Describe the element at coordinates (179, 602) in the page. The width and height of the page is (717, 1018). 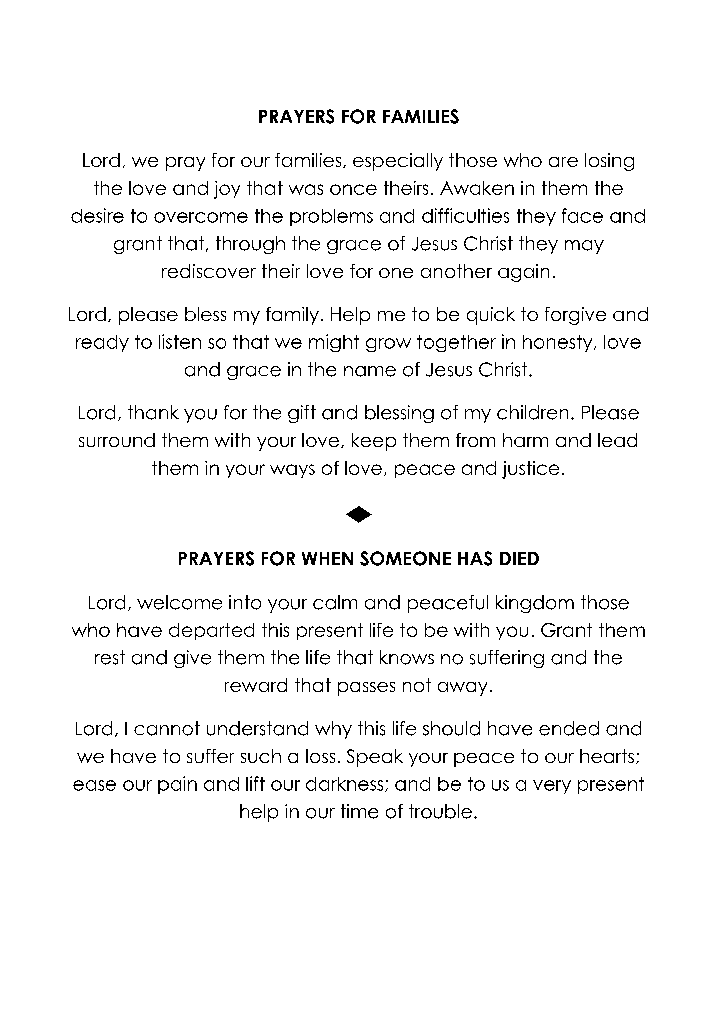
I see `welcome` at that location.
